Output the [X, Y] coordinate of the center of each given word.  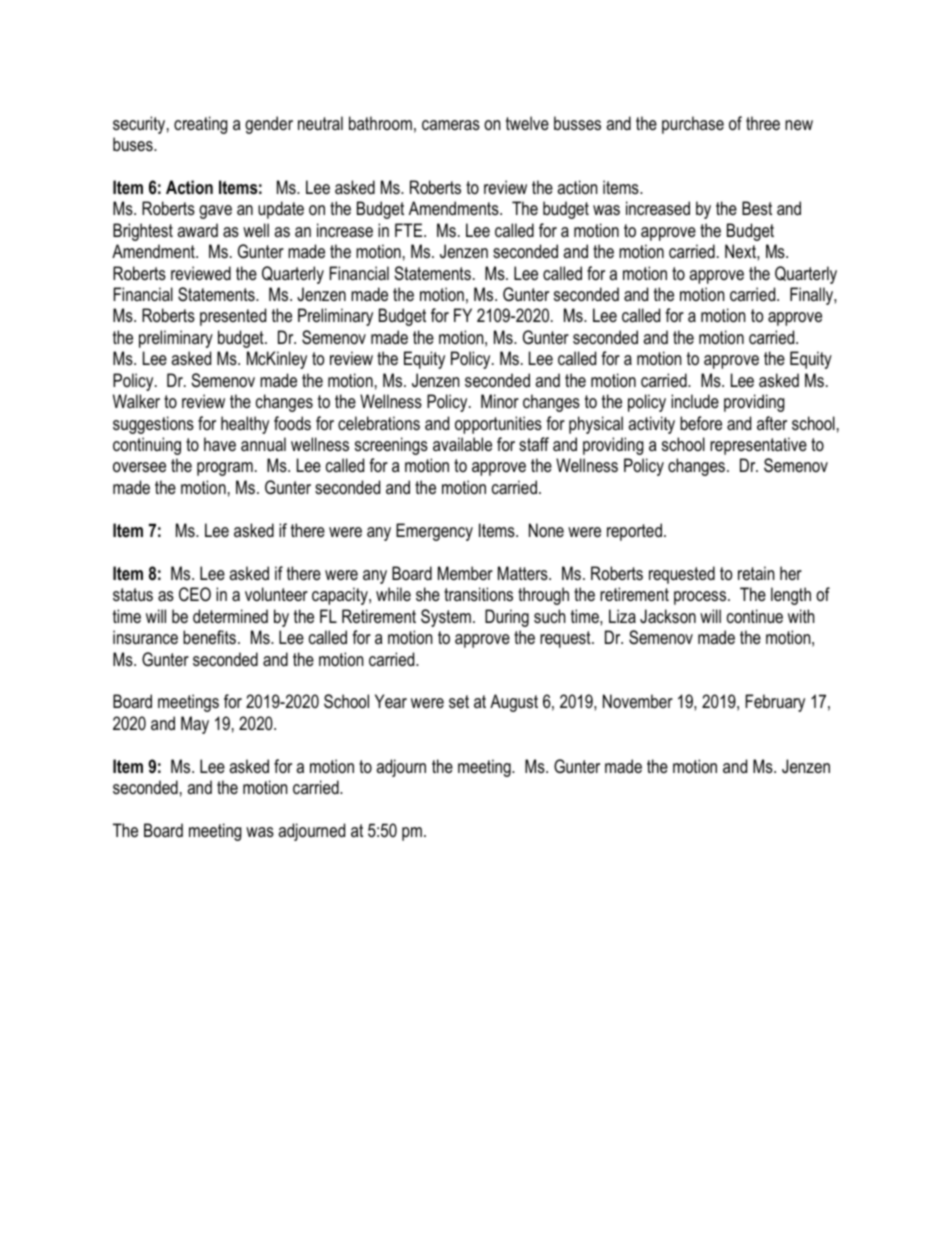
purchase [693, 125]
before [701, 423]
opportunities [498, 425]
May [195, 725]
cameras [451, 125]
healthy [245, 425]
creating [201, 125]
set [459, 701]
